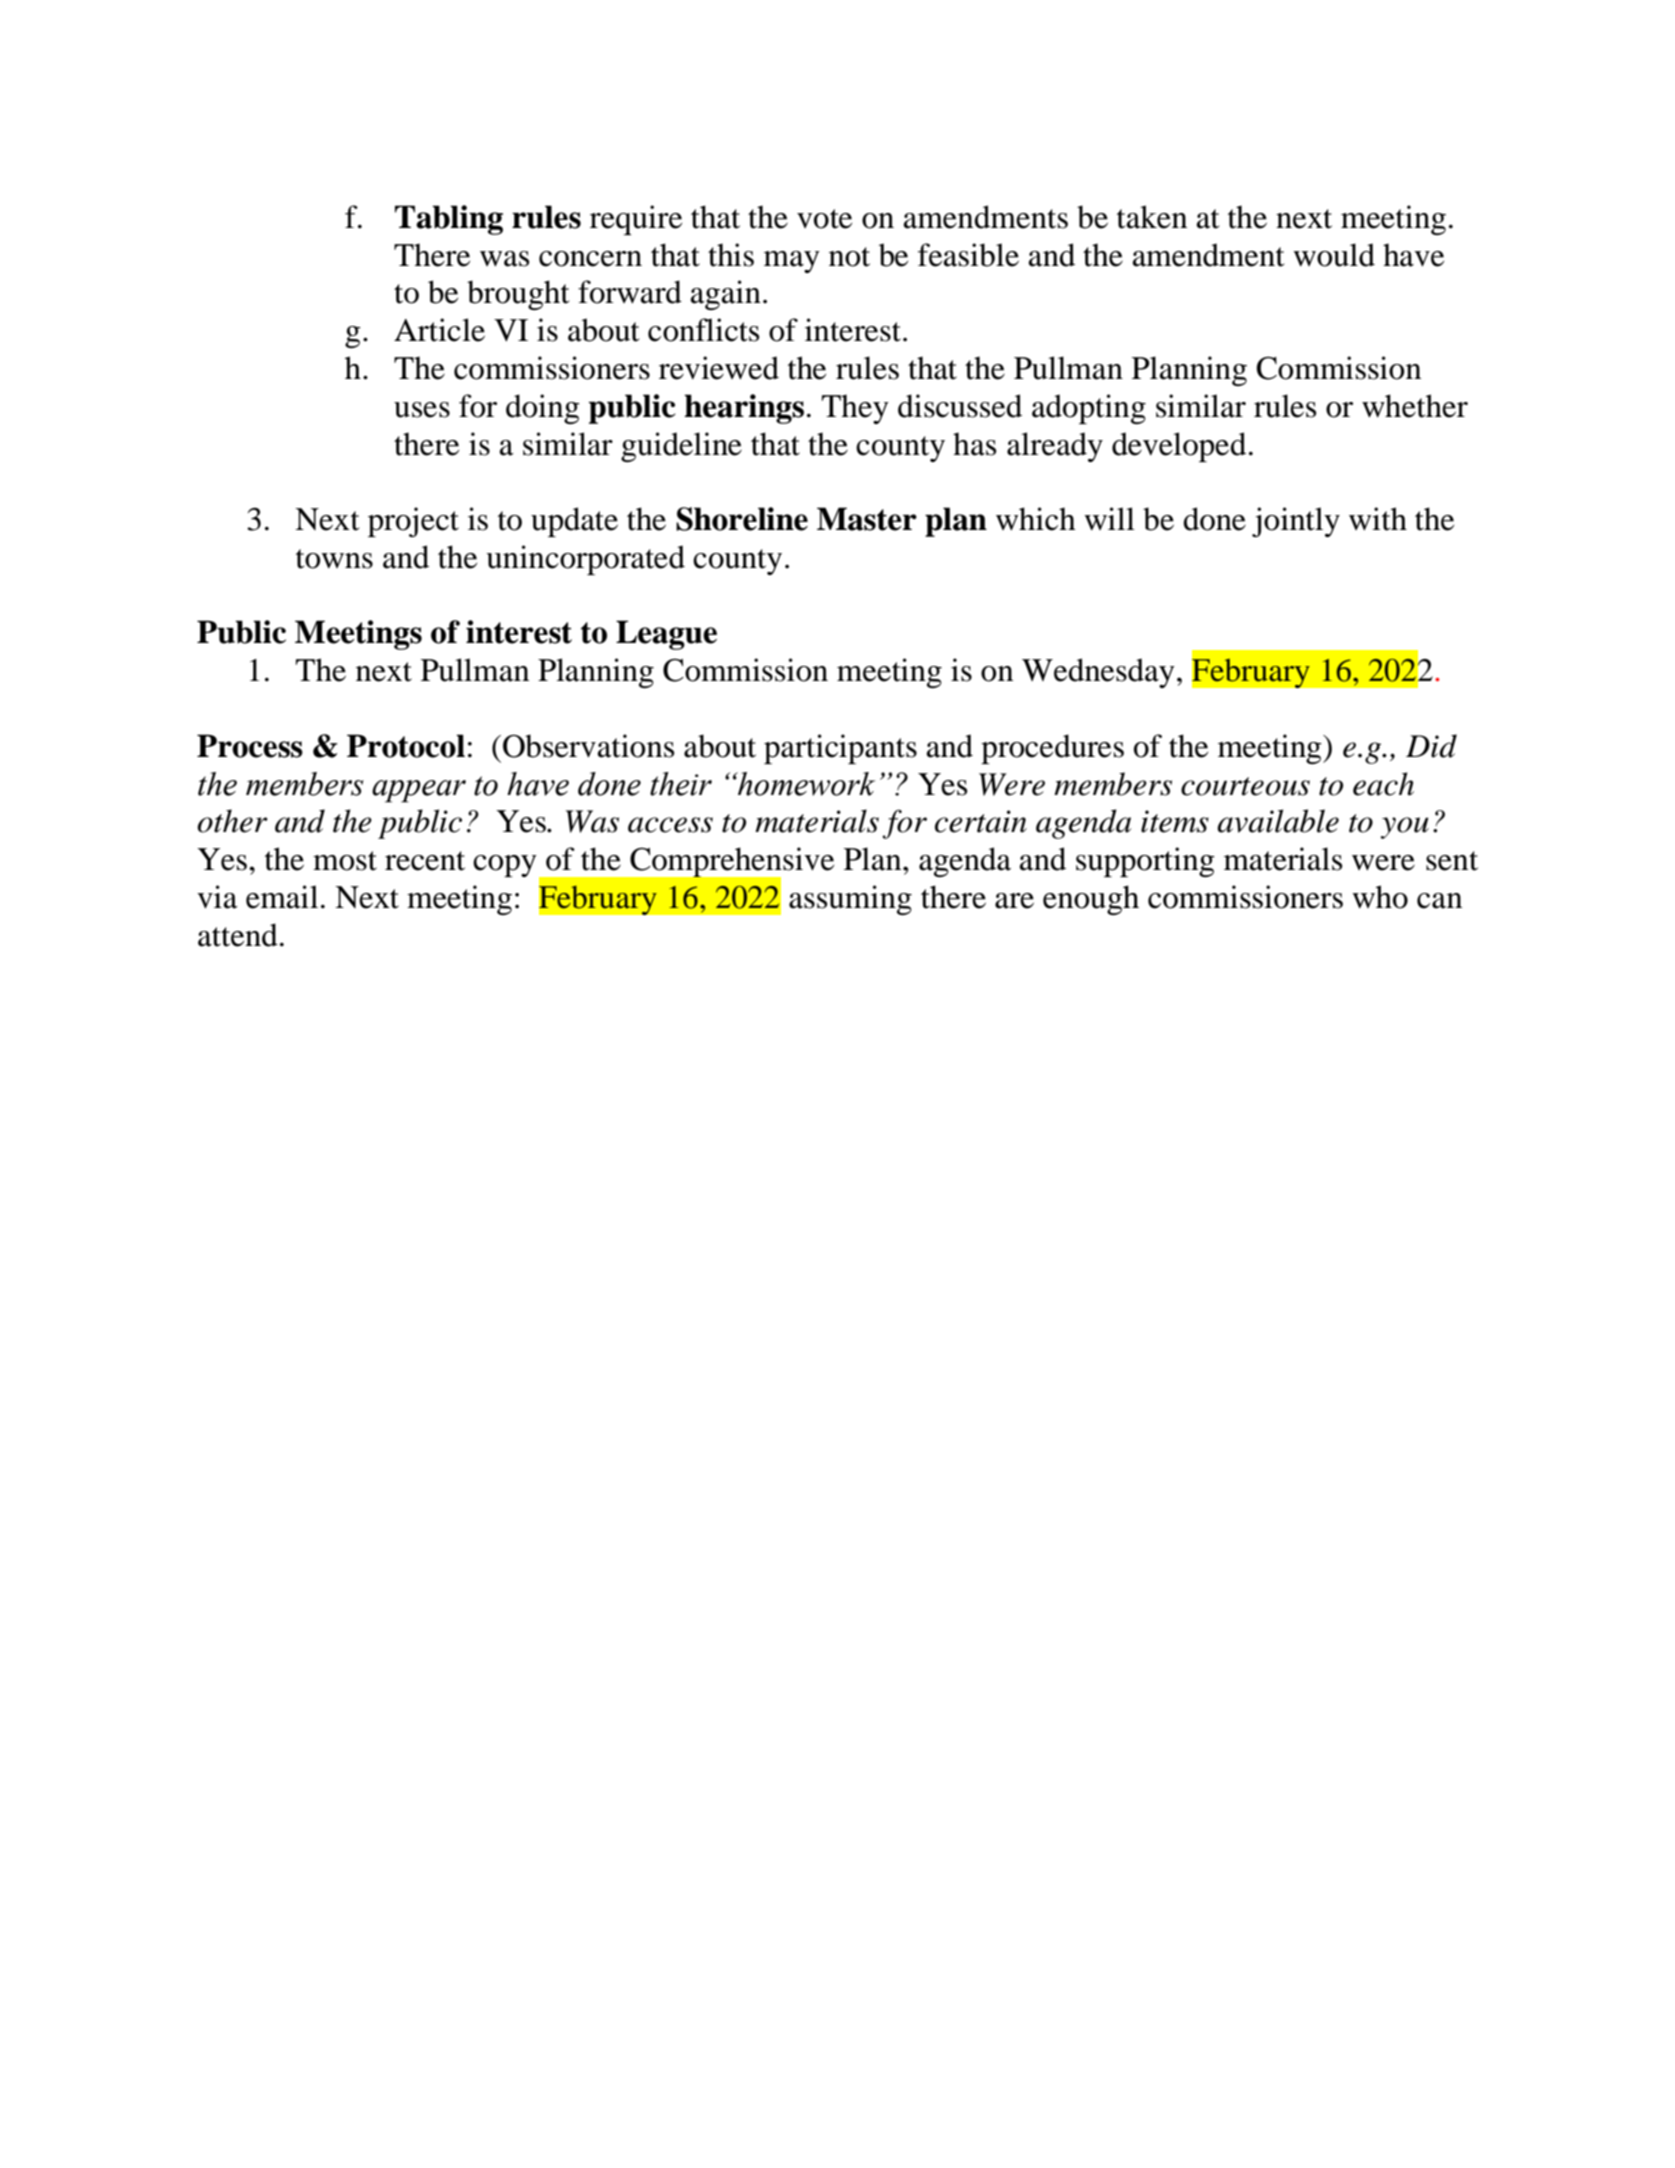 This screenshot has width=1675, height=2168. I want to click on not, so click(849, 257).
